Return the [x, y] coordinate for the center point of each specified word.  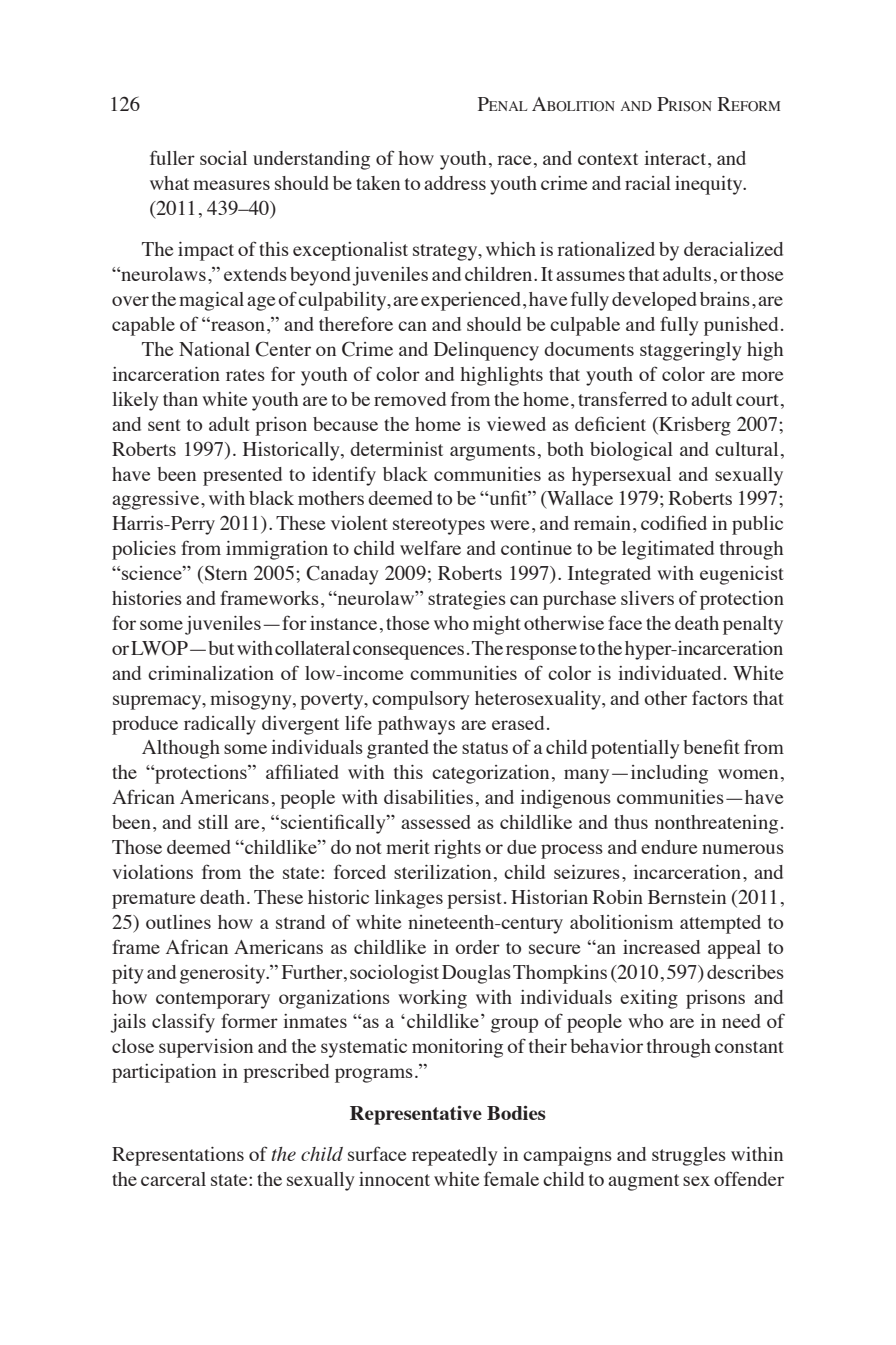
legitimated [668, 550]
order [477, 947]
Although [181, 749]
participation [164, 1073]
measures [231, 185]
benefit [711, 746]
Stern [224, 574]
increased [661, 947]
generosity [224, 974]
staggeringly [691, 351]
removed [410, 399]
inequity [710, 185]
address [455, 183]
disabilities [428, 797]
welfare [430, 547]
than [180, 399]
